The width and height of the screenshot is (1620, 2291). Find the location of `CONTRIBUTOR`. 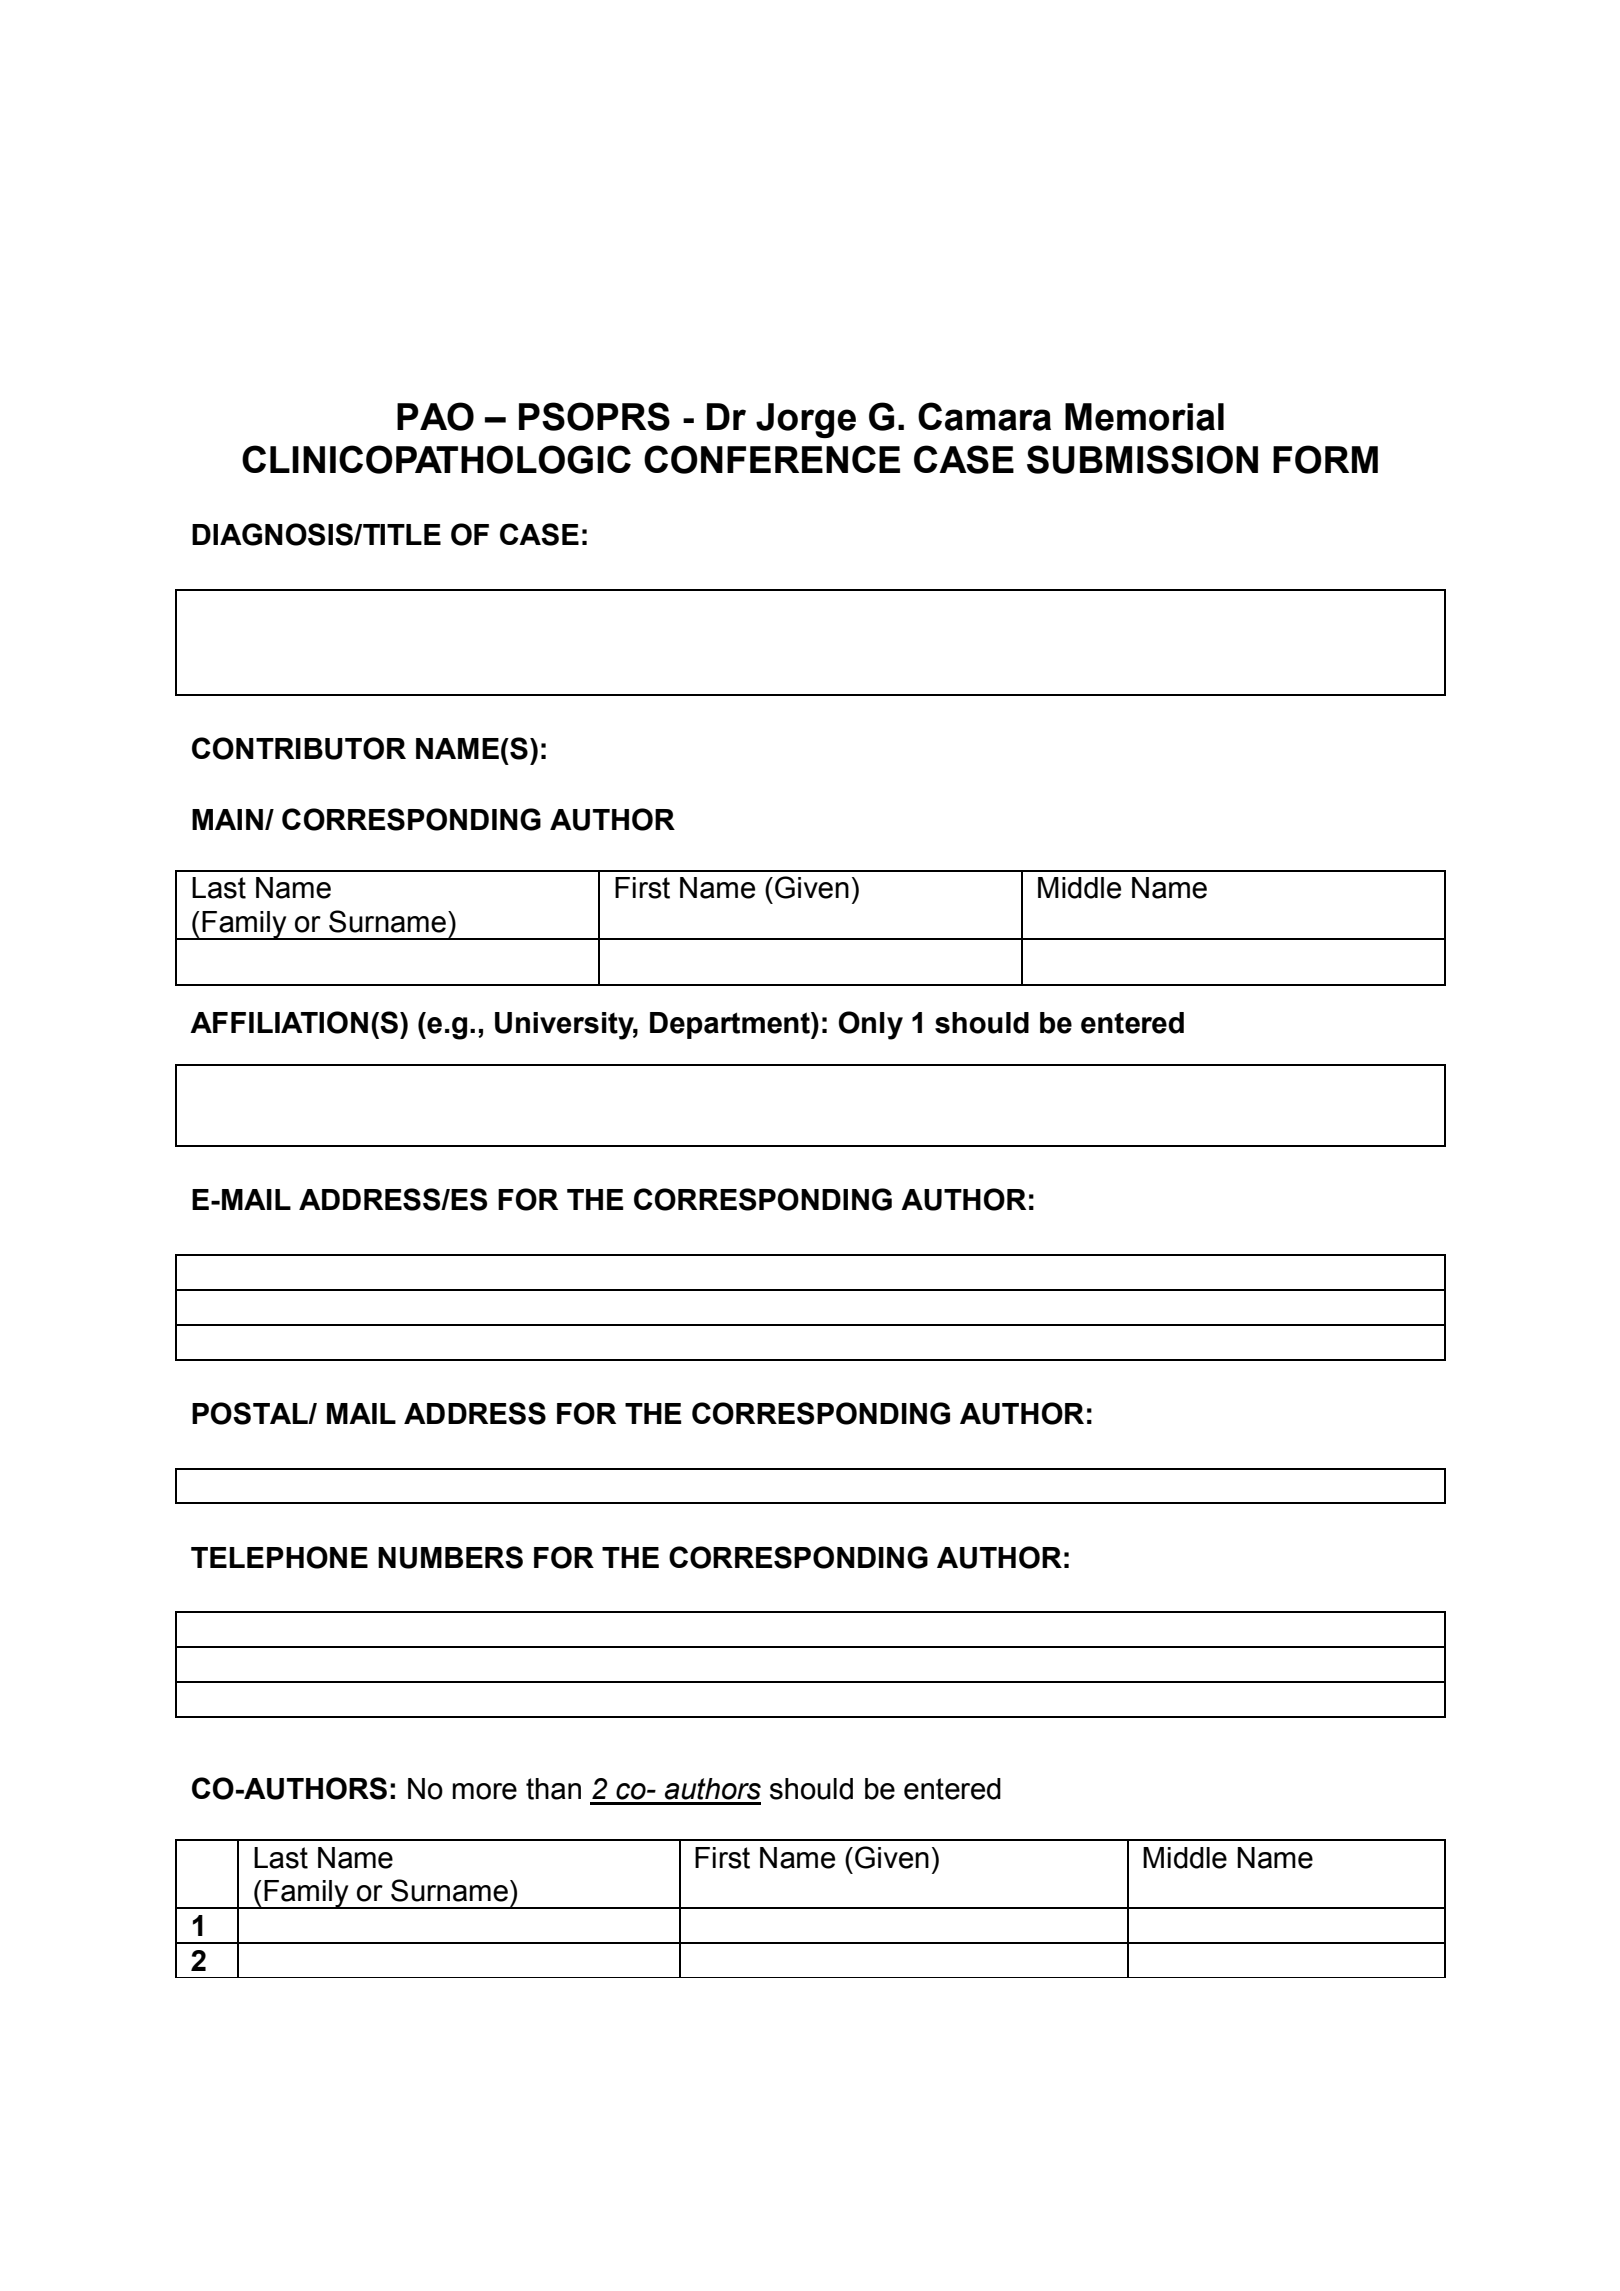

CONTRIBUTOR is located at coordinates (299, 748).
